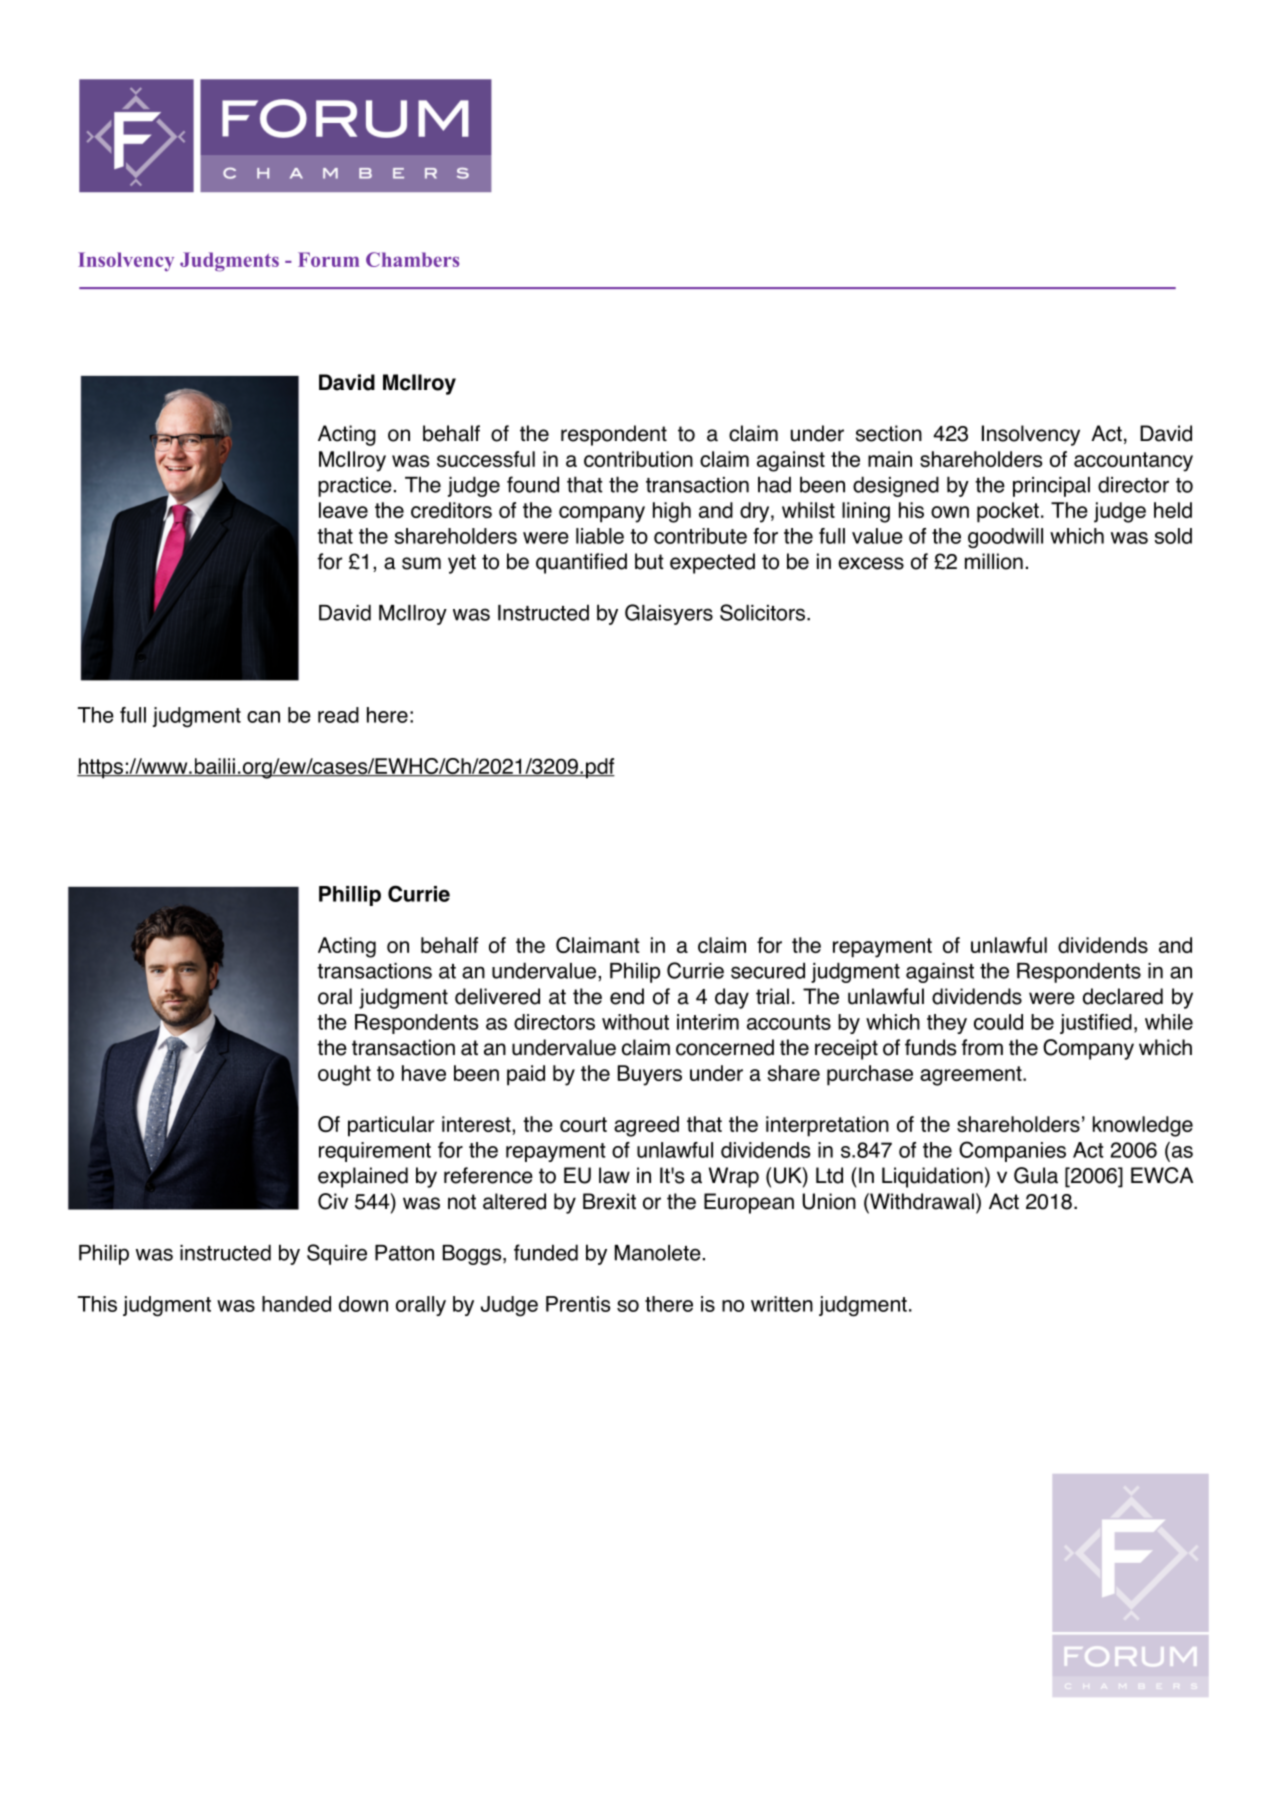 The height and width of the image is (1795, 1269). Describe the element at coordinates (921, 1201) in the image. I see `Withdrawal` at that location.
